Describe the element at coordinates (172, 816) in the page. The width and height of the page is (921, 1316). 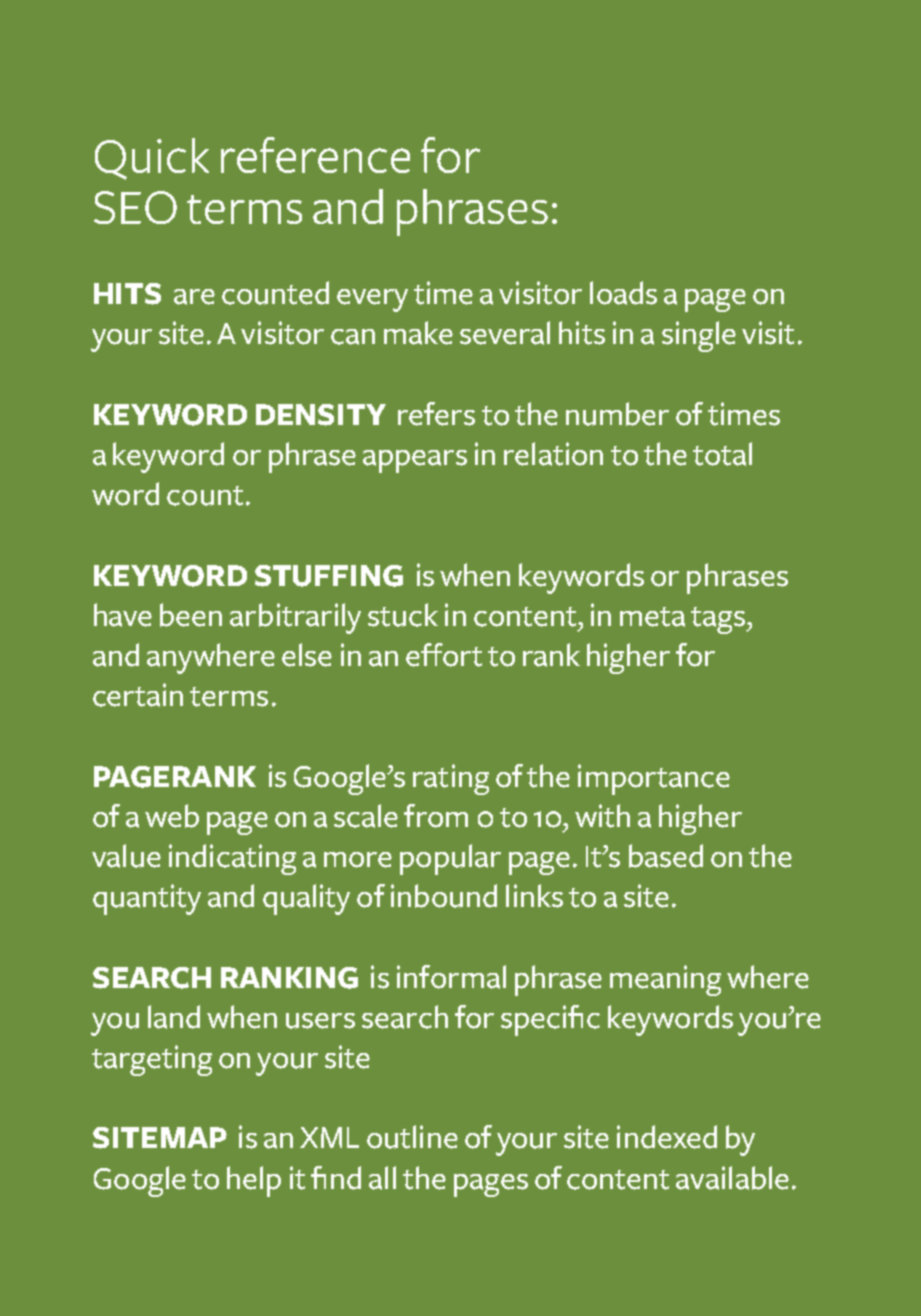
I see `web` at that location.
